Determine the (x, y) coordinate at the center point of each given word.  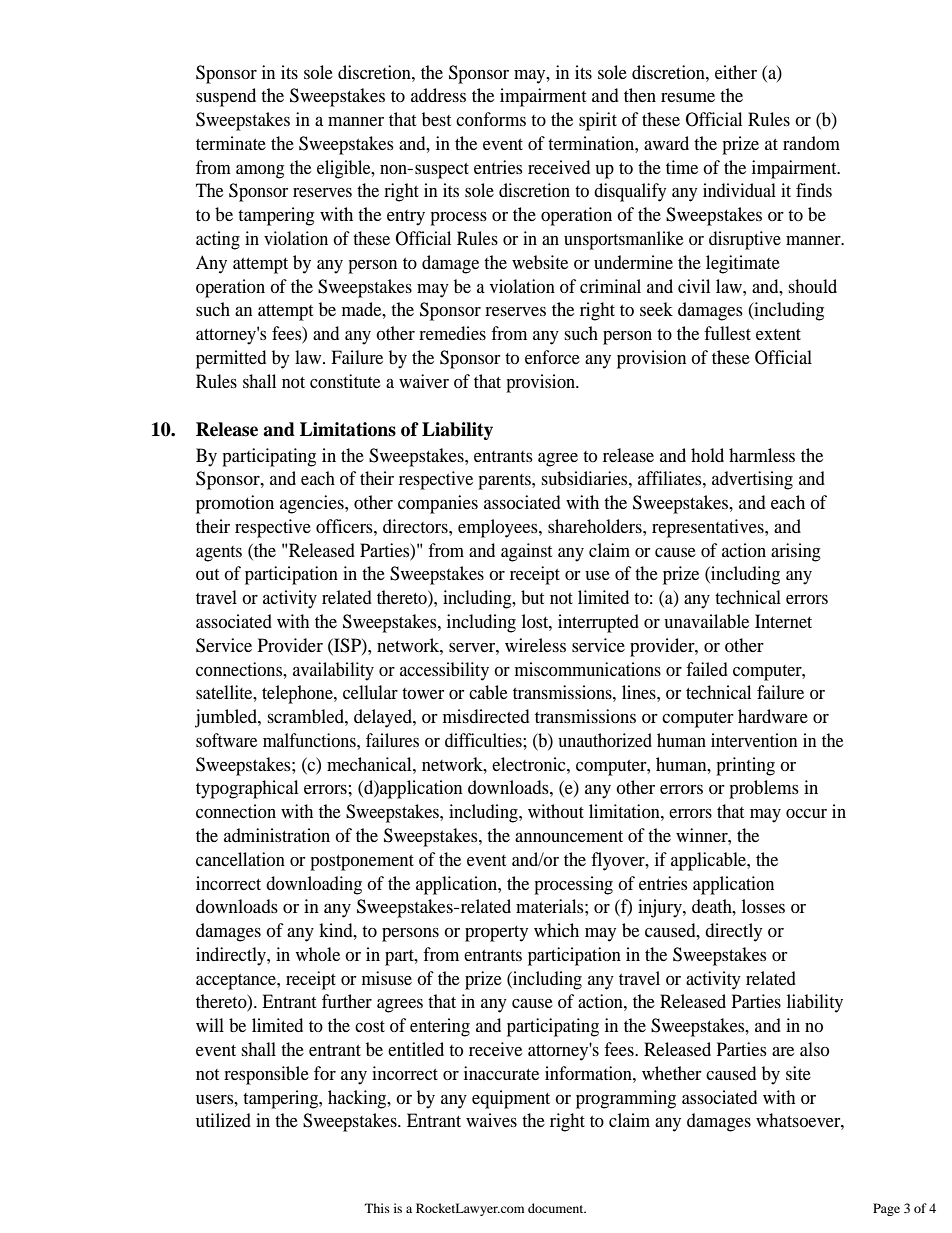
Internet (783, 621)
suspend (226, 97)
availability (333, 671)
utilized (223, 1120)
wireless (535, 645)
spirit (598, 121)
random (811, 143)
